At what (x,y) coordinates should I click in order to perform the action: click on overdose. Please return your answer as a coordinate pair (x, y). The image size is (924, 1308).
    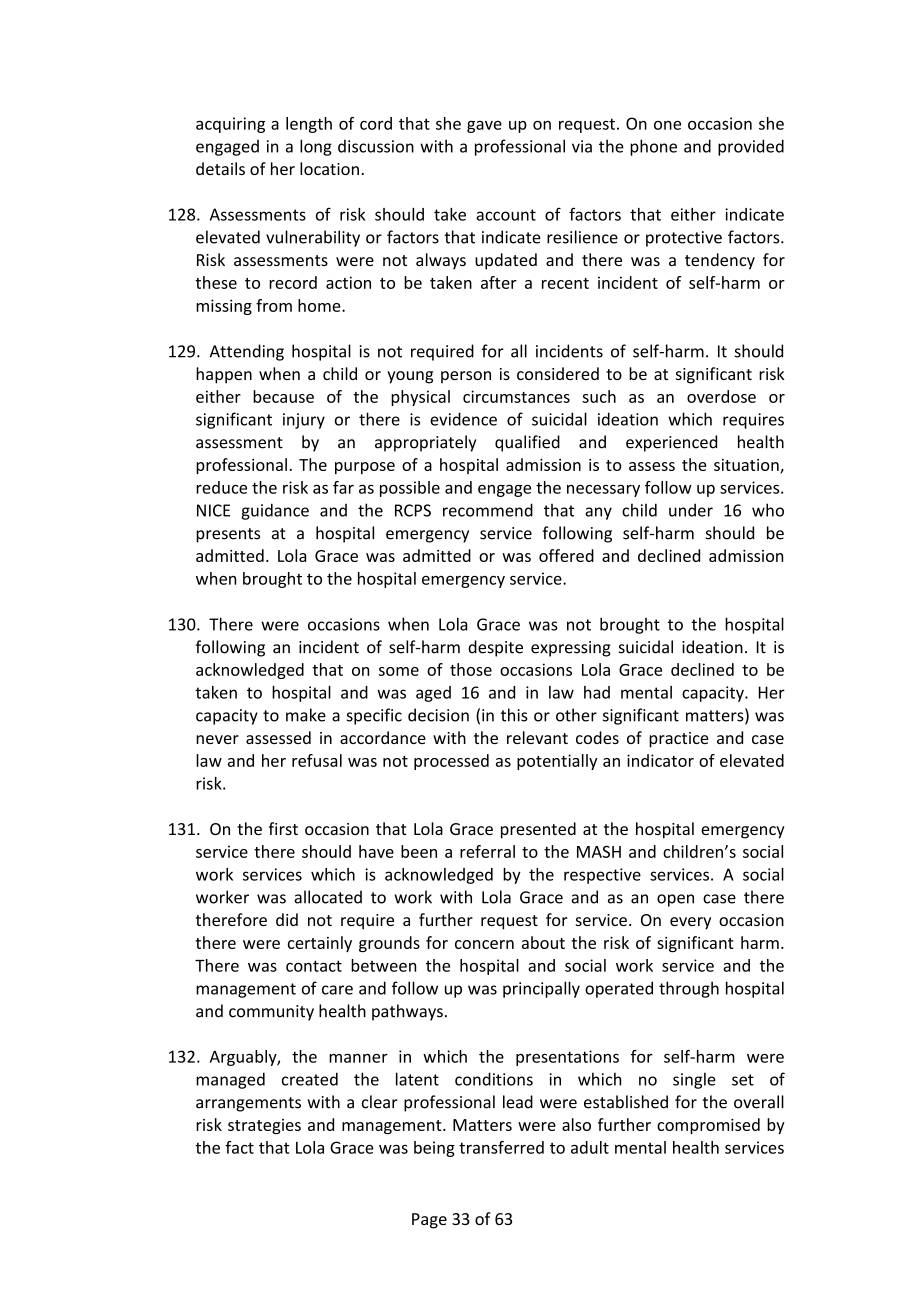
    Looking at the image, I should click on (721, 396).
